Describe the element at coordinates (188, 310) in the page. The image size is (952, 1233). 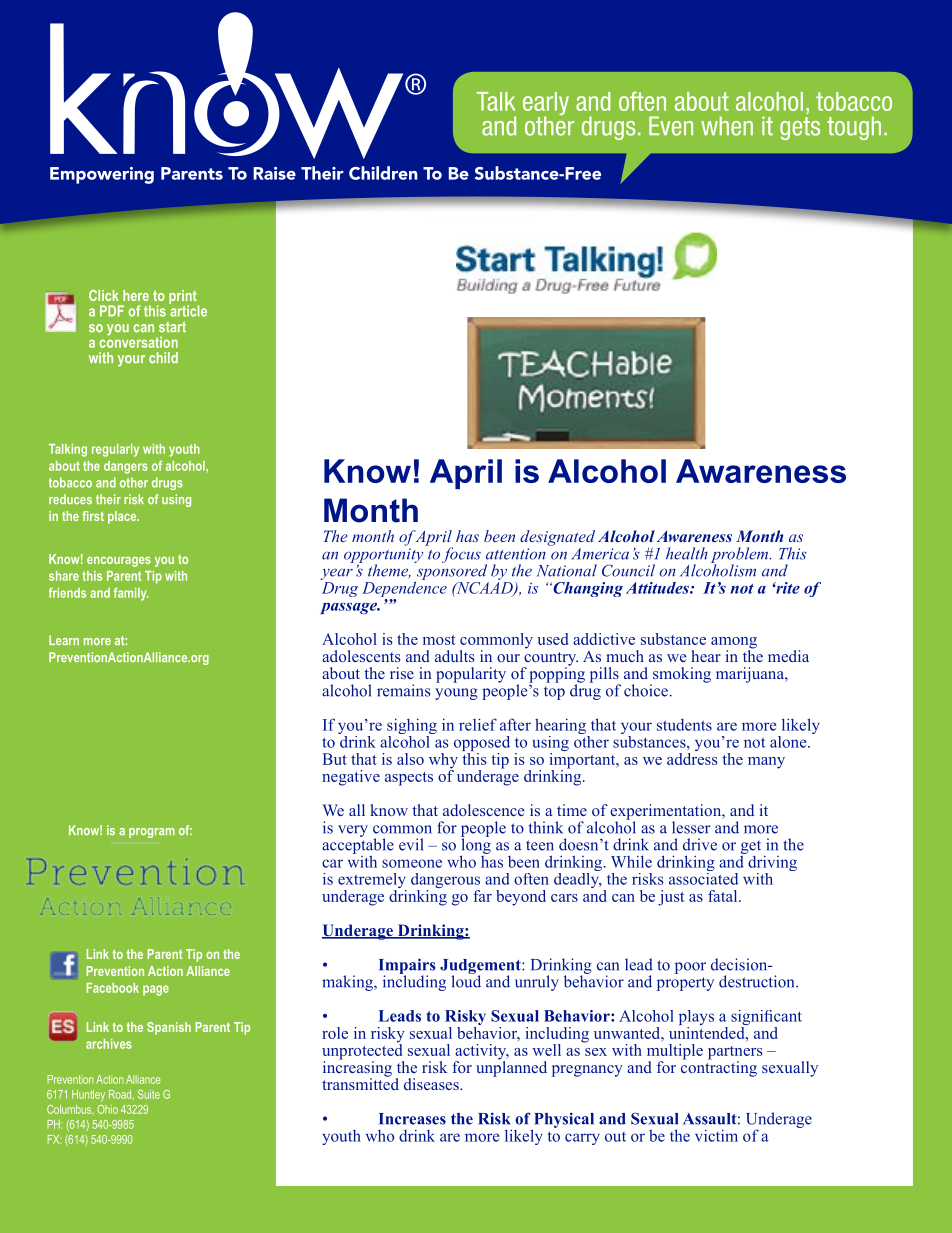
I see `article` at that location.
